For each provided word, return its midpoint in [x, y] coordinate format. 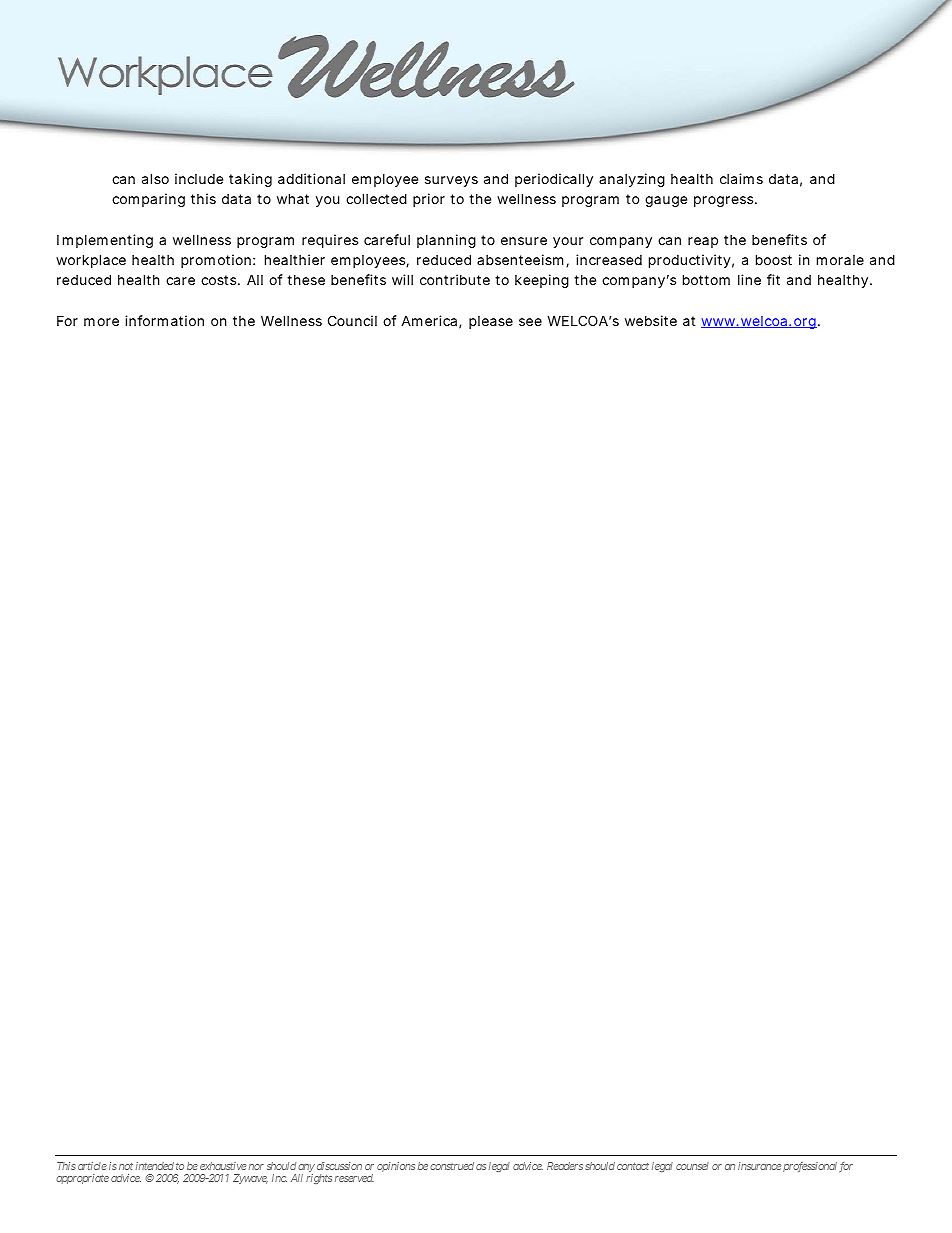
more [101, 322]
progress [725, 201]
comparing [148, 200]
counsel [692, 1166]
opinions [396, 1167]
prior [429, 200]
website [651, 320]
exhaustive [223, 1166]
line [749, 279]
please [491, 322]
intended [155, 1166]
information [164, 320]
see [530, 322]
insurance [759, 1166]
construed [452, 1166]
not [126, 1166]
